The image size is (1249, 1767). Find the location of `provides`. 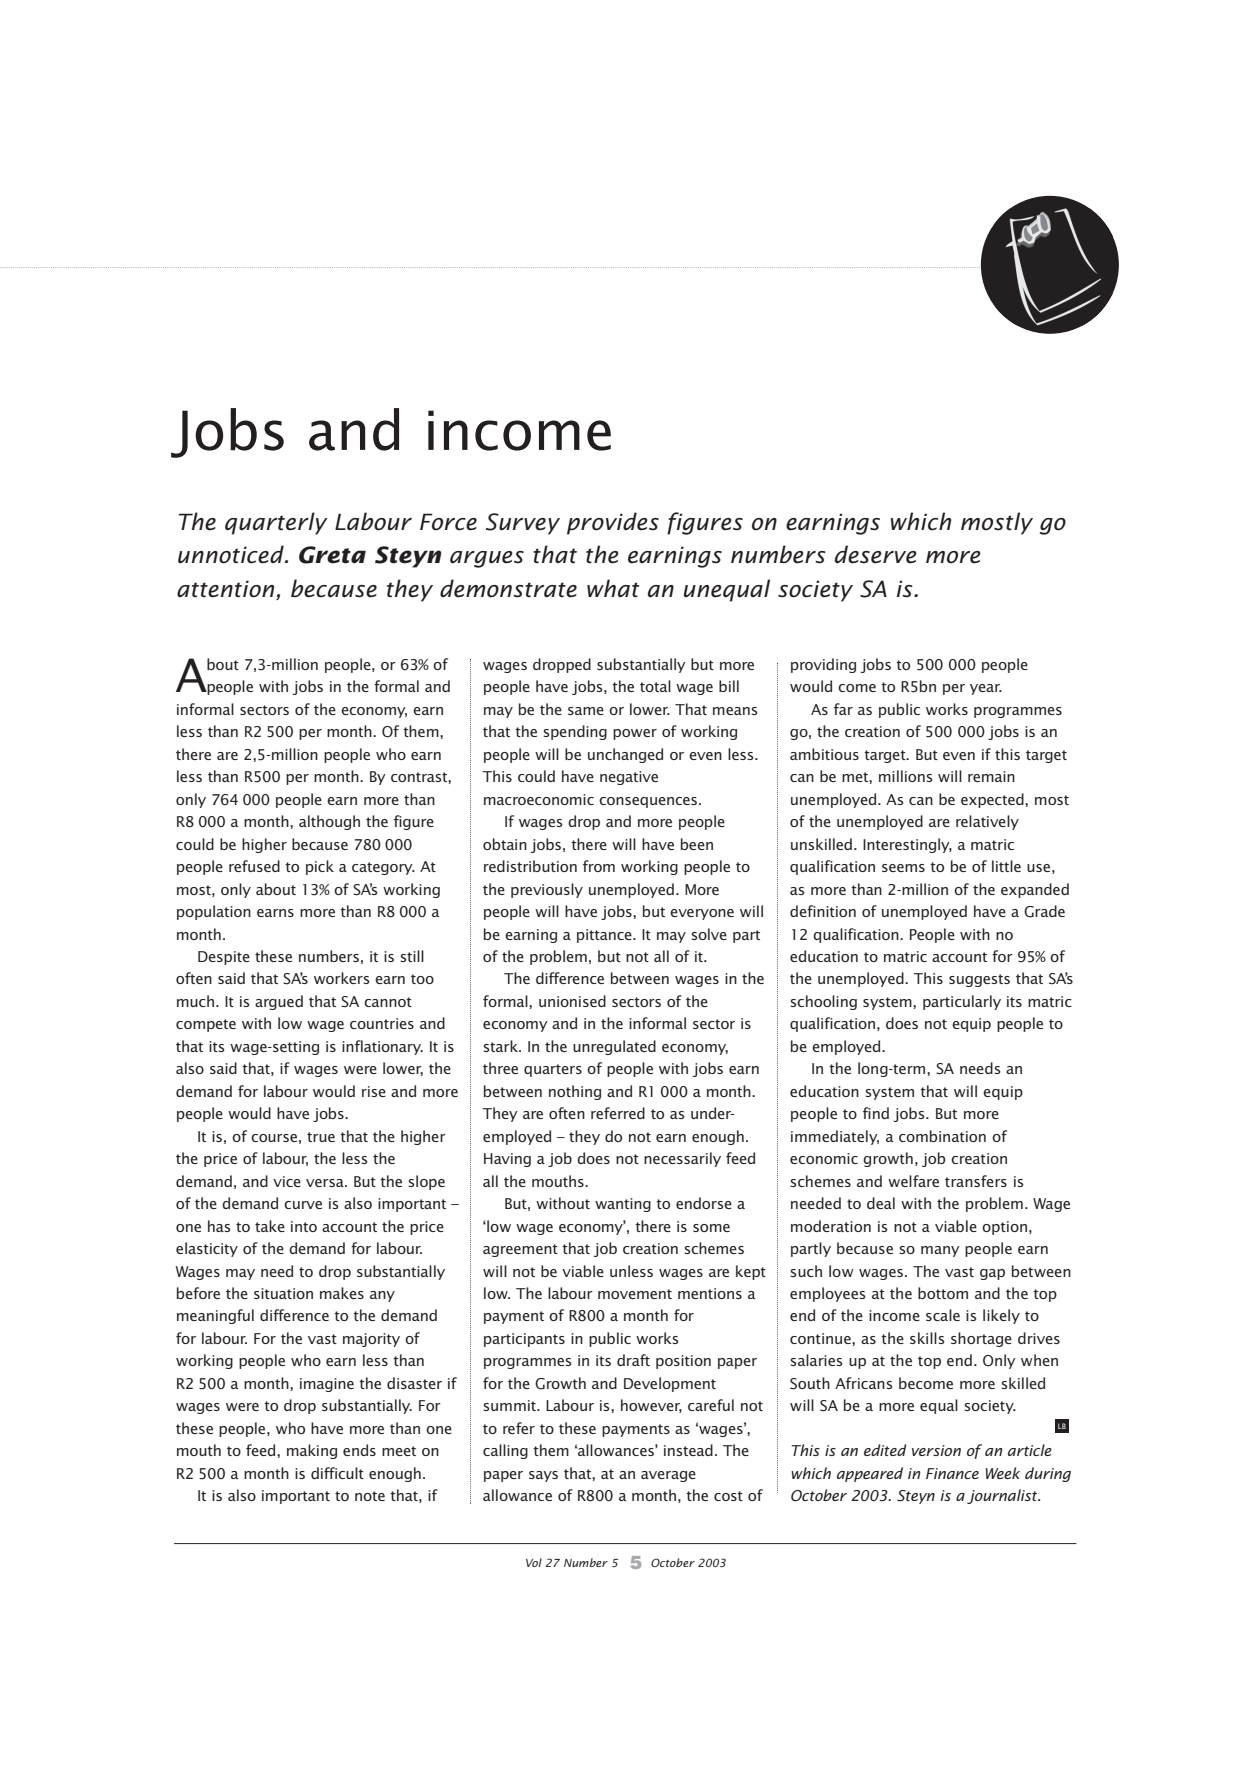

provides is located at coordinates (613, 523).
